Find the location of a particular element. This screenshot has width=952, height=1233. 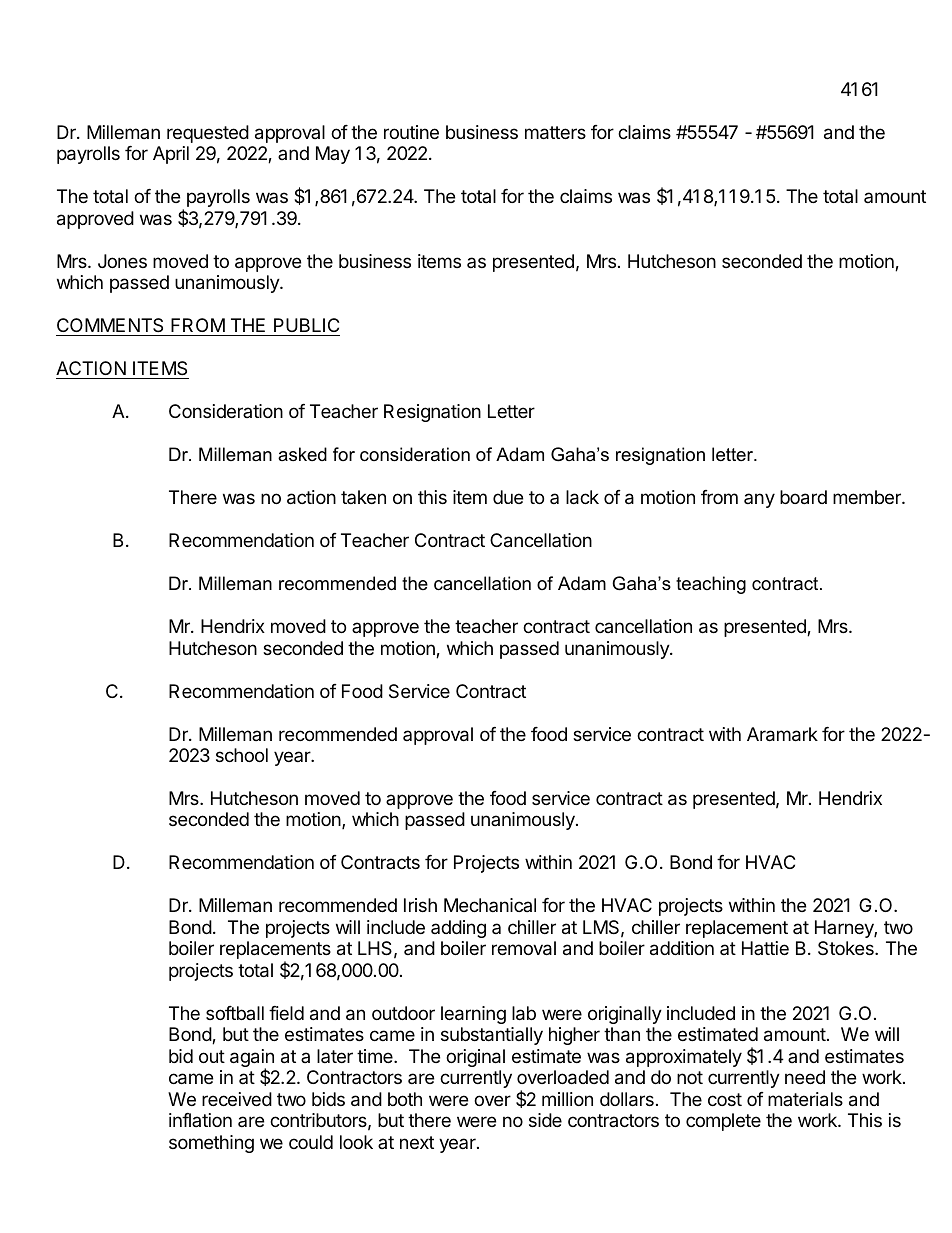

materials is located at coordinates (805, 1099).
